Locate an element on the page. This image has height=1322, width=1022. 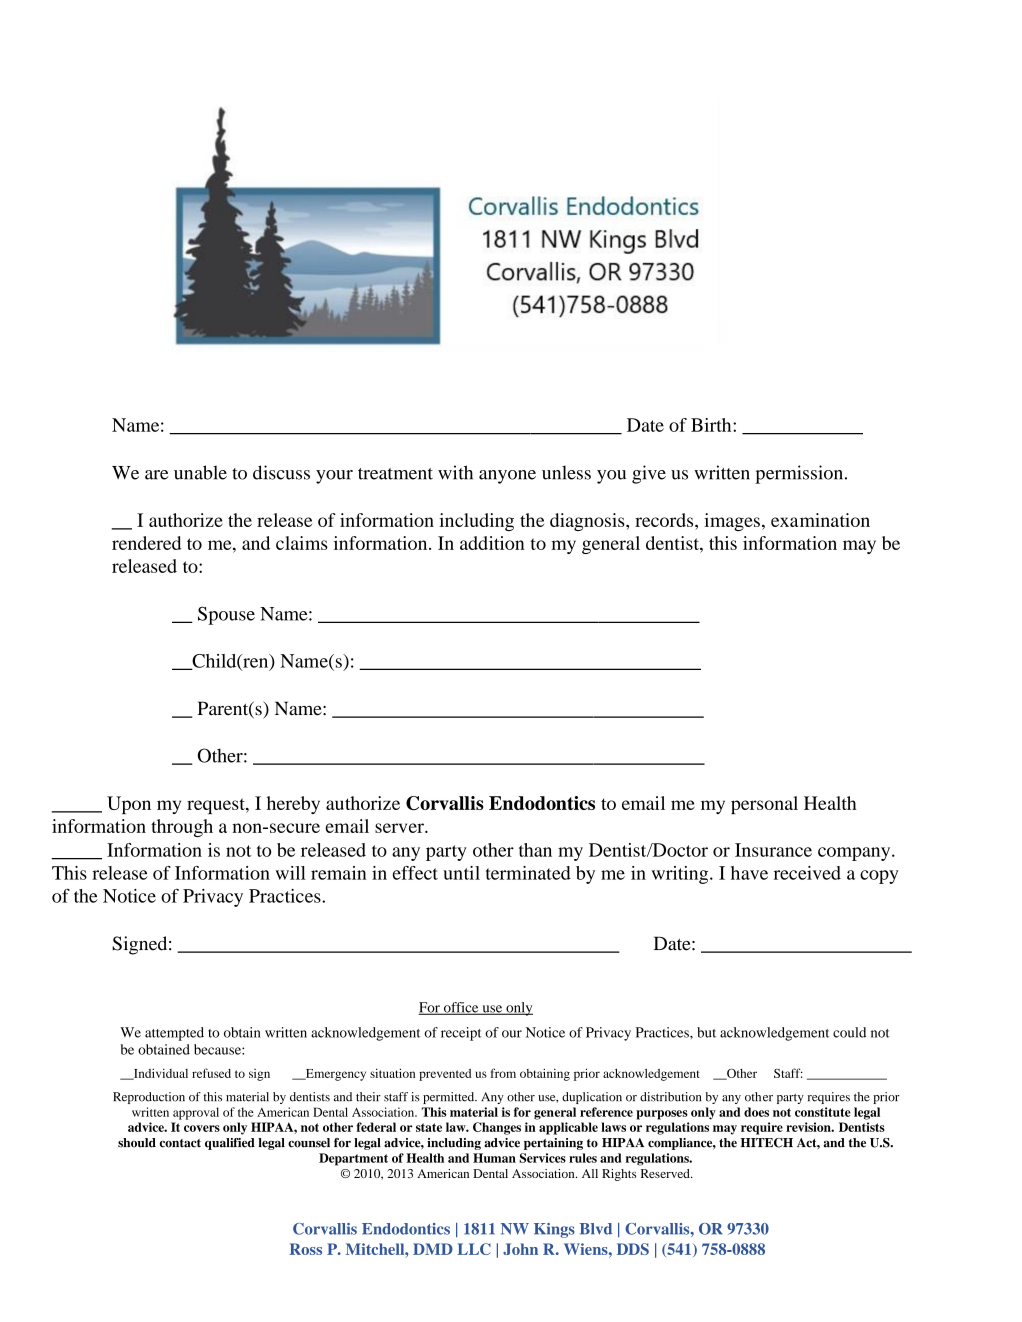
office is located at coordinates (461, 1008).
